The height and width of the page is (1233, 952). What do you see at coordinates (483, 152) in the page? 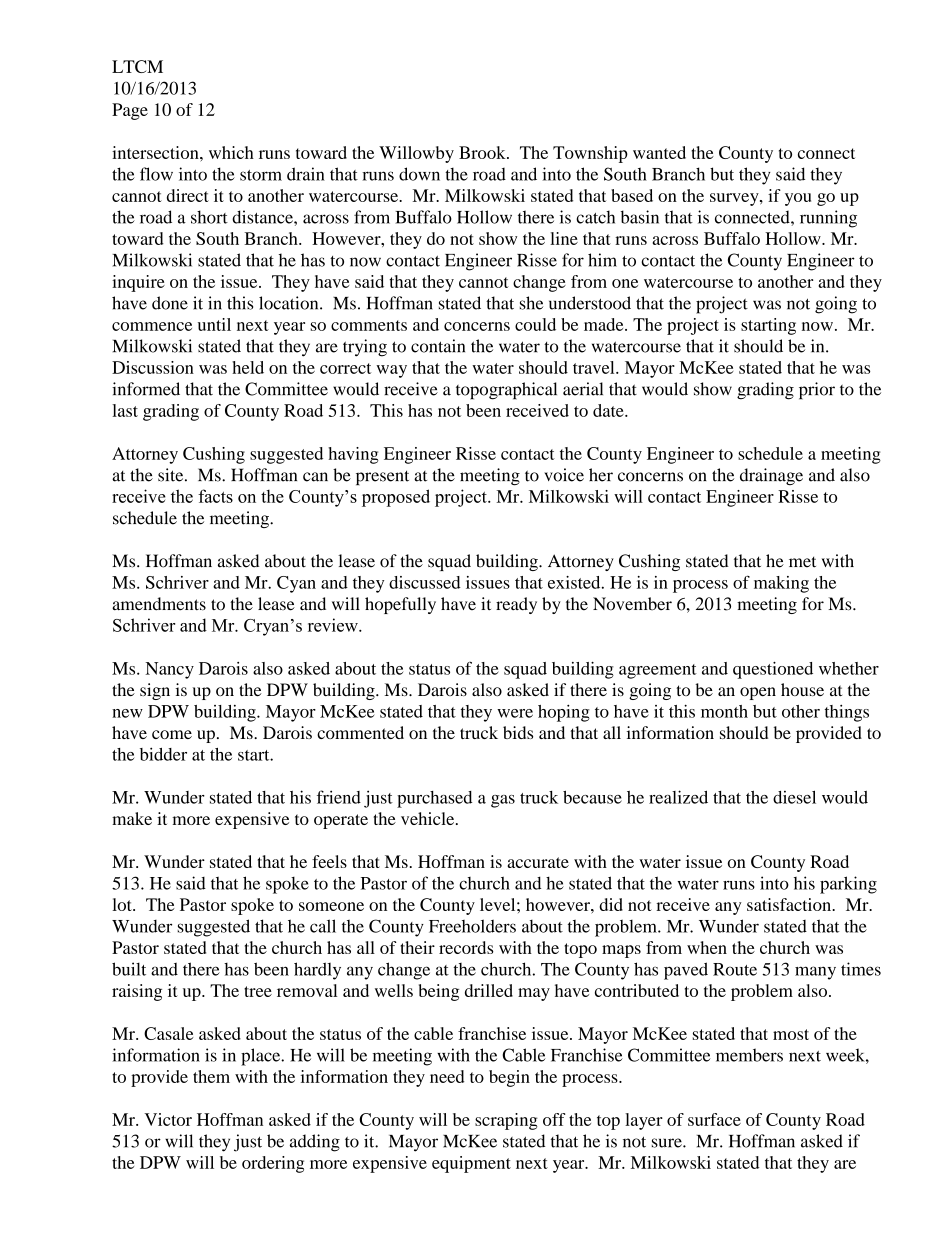
I see `Brook` at bounding box center [483, 152].
